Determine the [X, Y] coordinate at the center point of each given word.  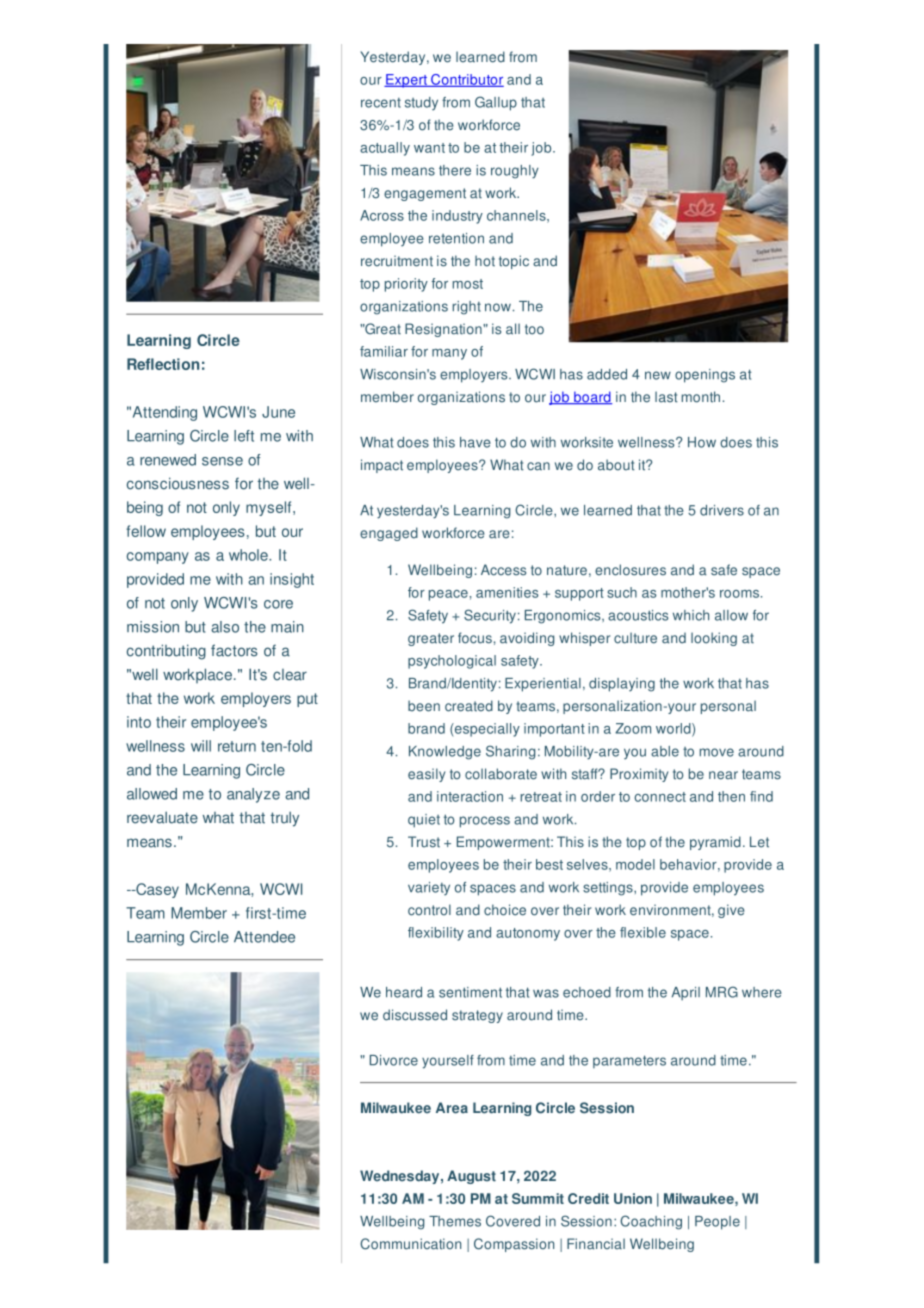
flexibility [436, 934]
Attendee [264, 937]
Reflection [163, 364]
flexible [643, 932]
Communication [410, 1244]
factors [234, 650]
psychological [452, 662]
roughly [515, 172]
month [701, 397]
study [421, 104]
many [449, 354]
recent [381, 103]
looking [714, 639]
